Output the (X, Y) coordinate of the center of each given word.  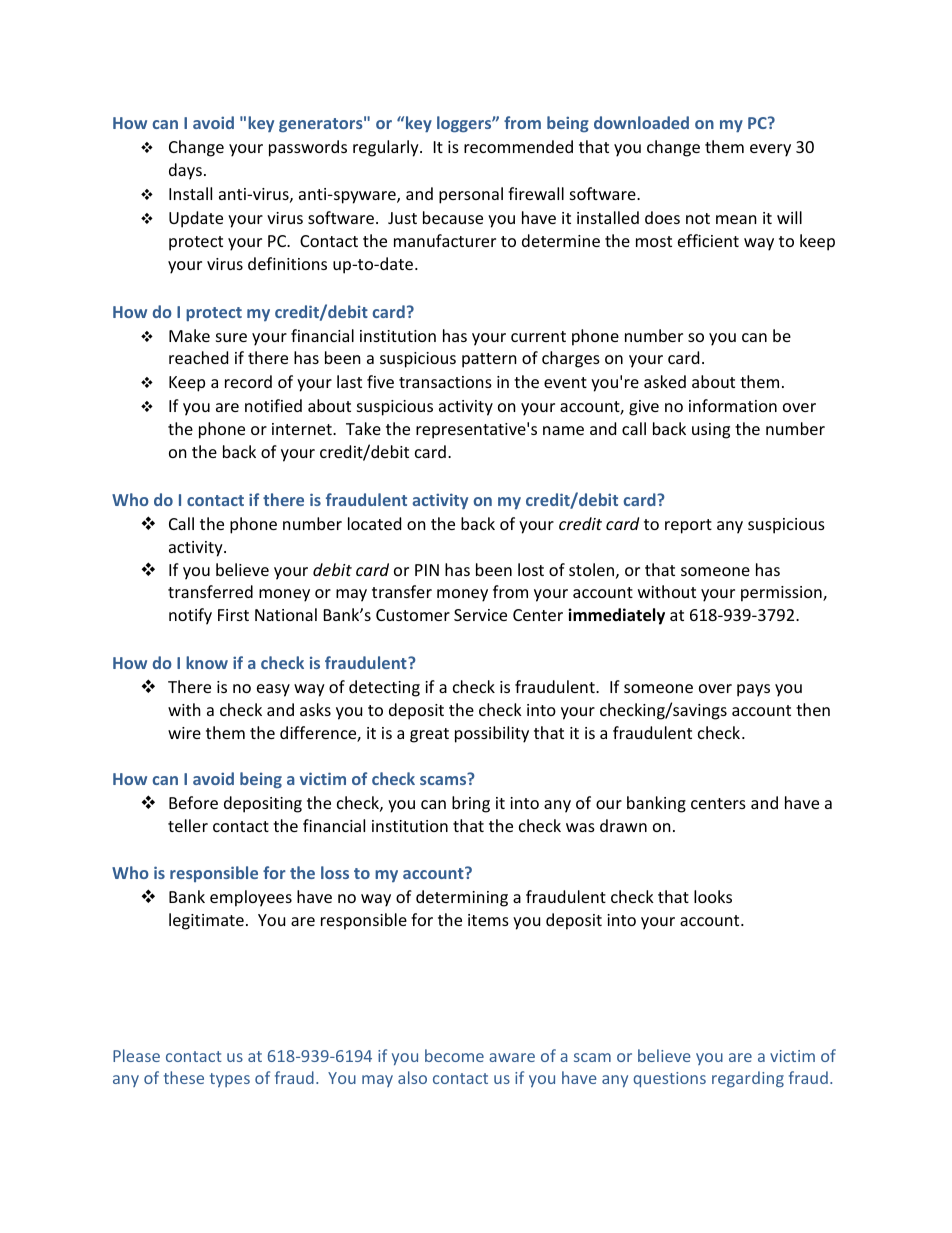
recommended (518, 146)
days (185, 171)
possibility (492, 734)
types (230, 1080)
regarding (748, 1079)
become (454, 1055)
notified (273, 405)
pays (753, 690)
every (770, 150)
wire (184, 733)
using (711, 431)
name (563, 430)
